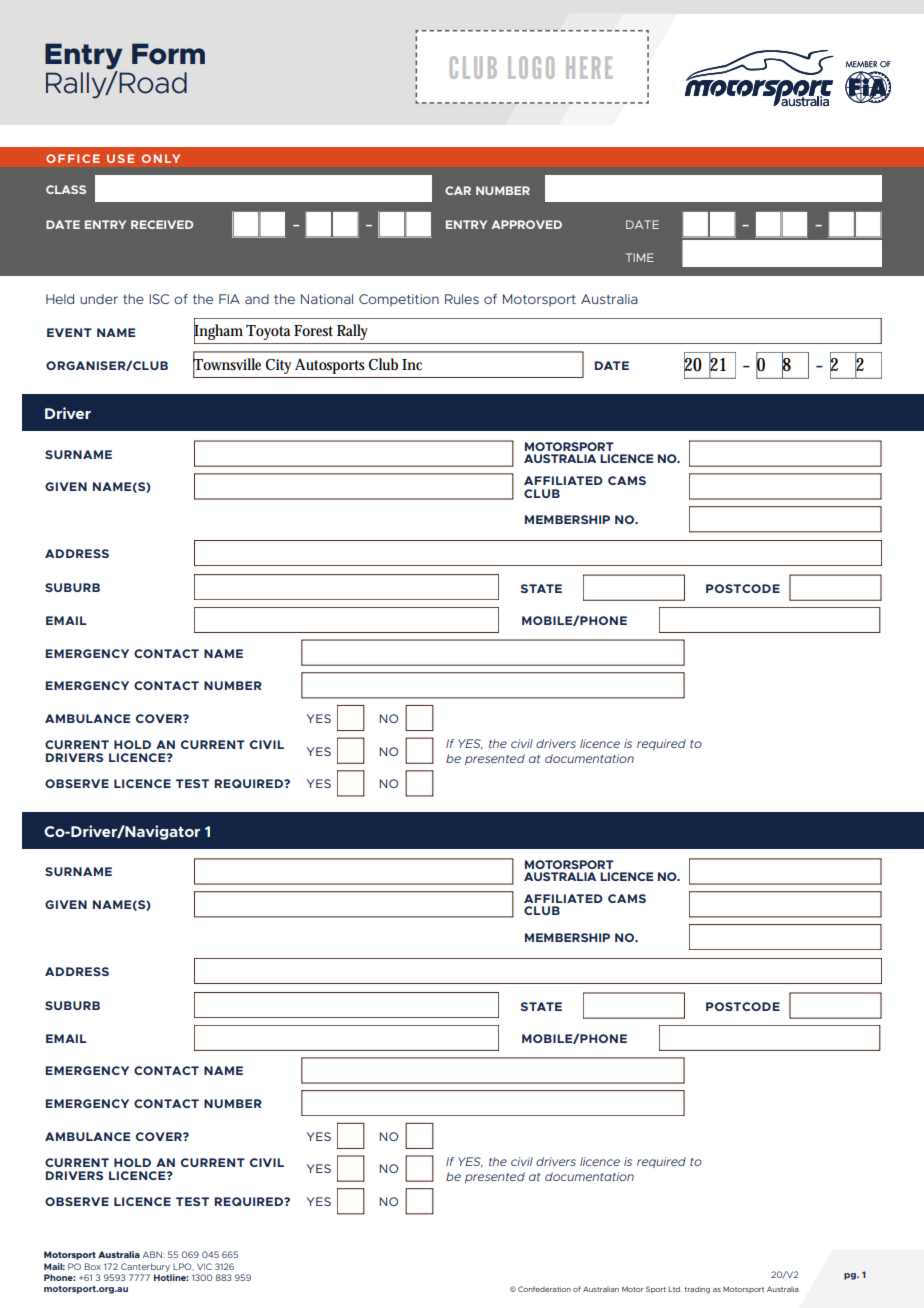  I want to click on Competition, so click(399, 300).
